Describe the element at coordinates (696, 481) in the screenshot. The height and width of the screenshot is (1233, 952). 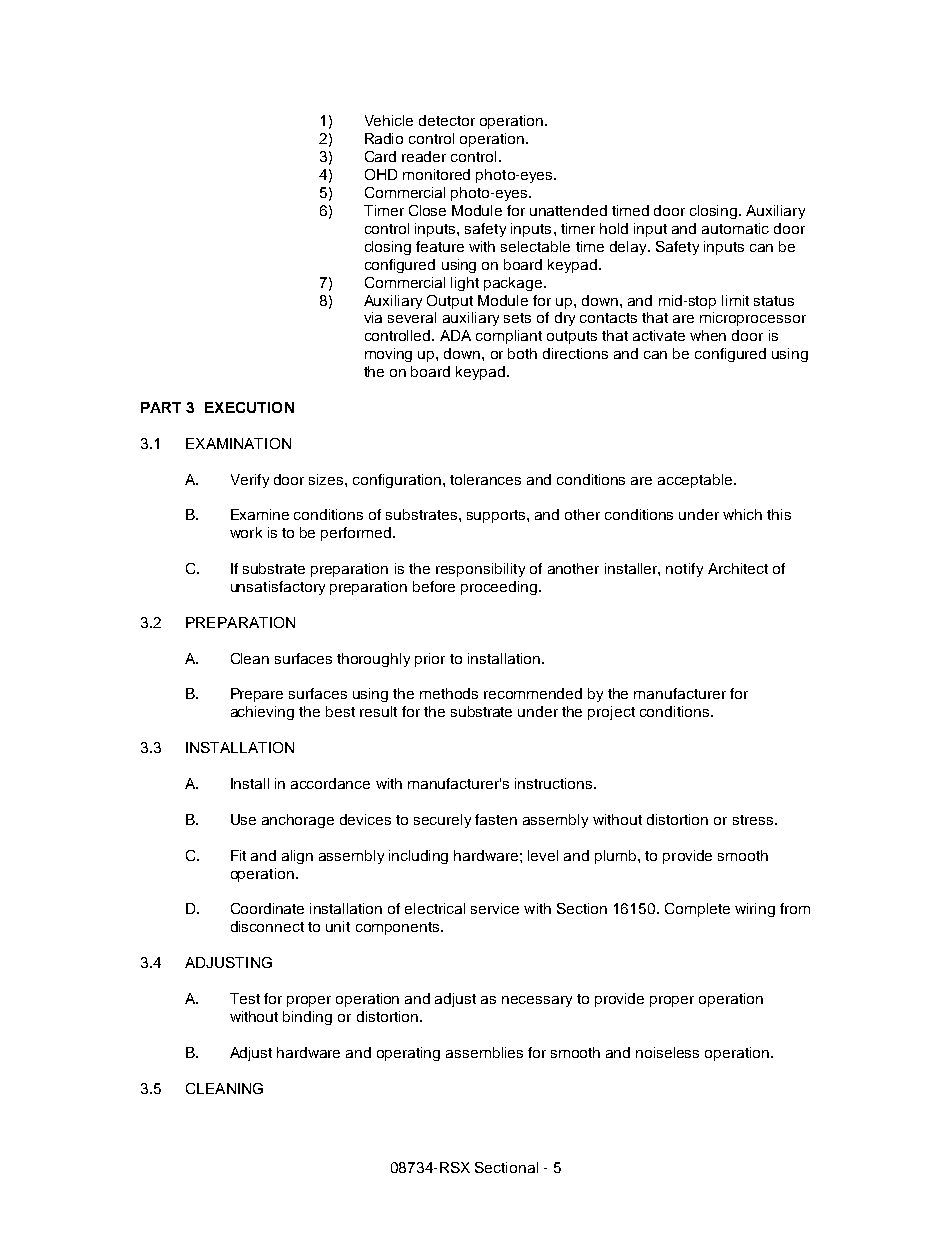
I see `acceptable` at that location.
